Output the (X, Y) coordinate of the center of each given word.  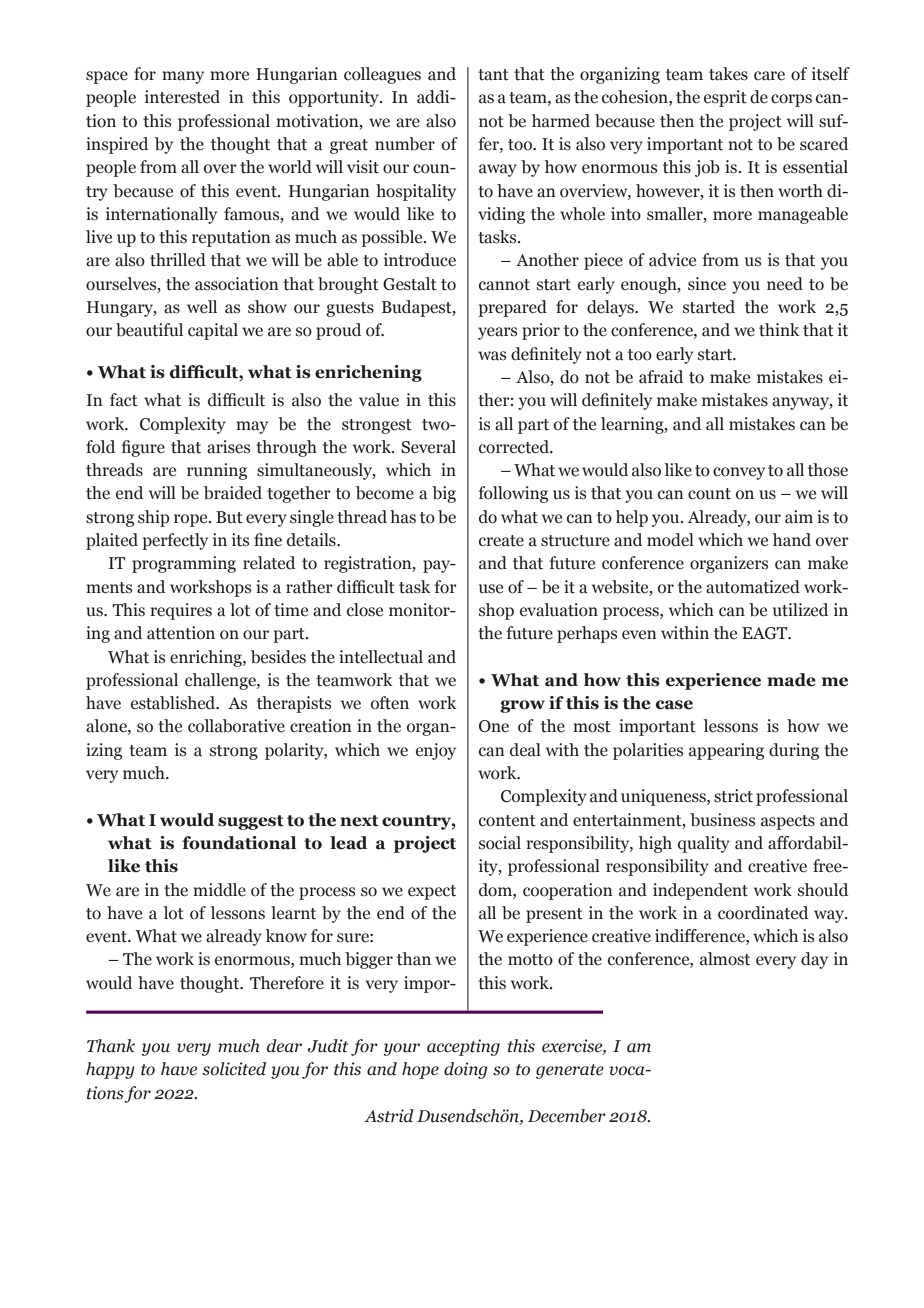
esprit (725, 98)
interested (182, 97)
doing (466, 1070)
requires (181, 611)
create (501, 541)
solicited (234, 1069)
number (405, 144)
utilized (800, 610)
